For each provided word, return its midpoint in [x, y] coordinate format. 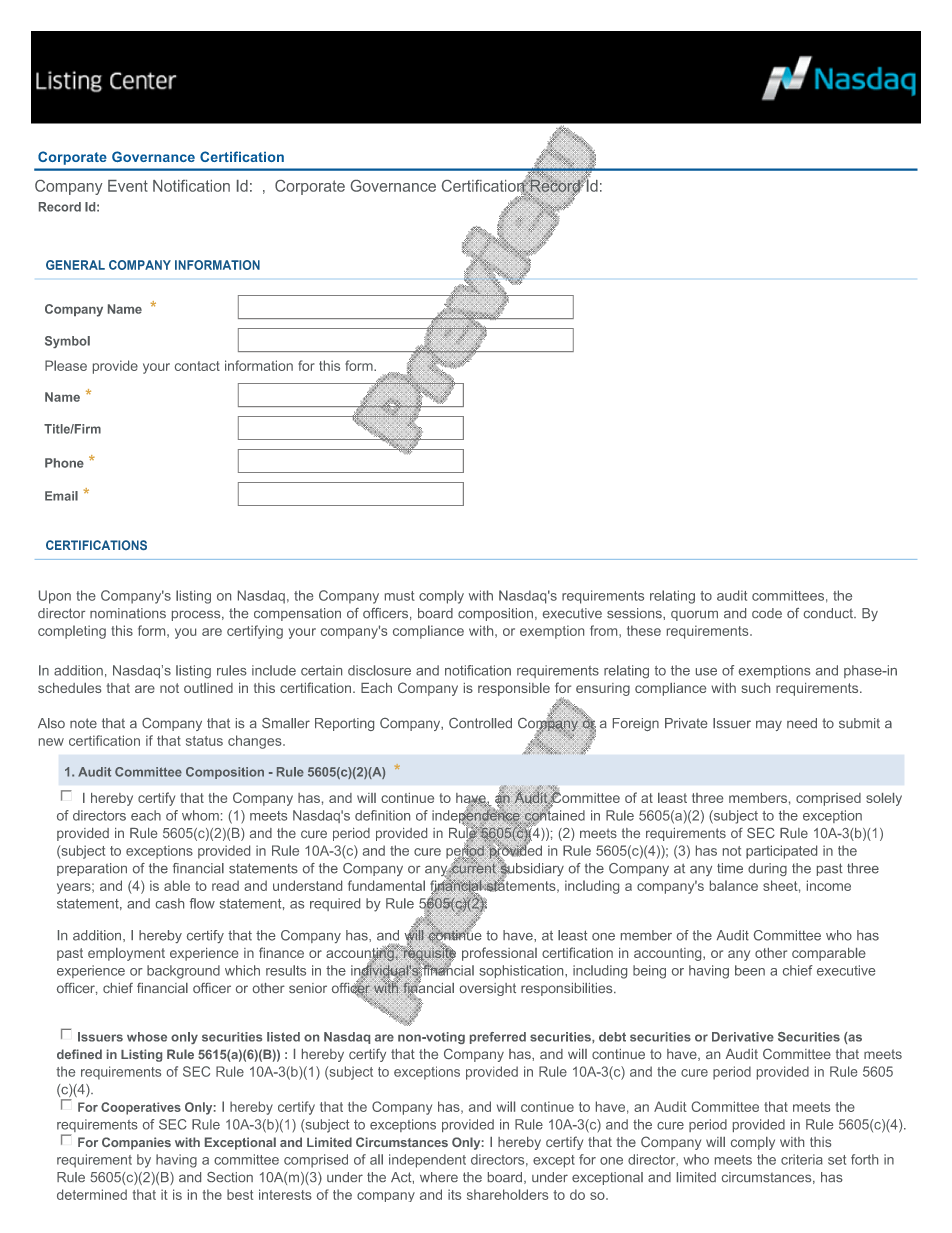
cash [170, 903]
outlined [208, 688]
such [755, 688]
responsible [514, 689]
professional [499, 954]
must [400, 596]
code [767, 613]
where [439, 1177]
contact [197, 366]
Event [128, 186]
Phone [64, 463]
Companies [136, 1143]
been [750, 970]
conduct [829, 613]
